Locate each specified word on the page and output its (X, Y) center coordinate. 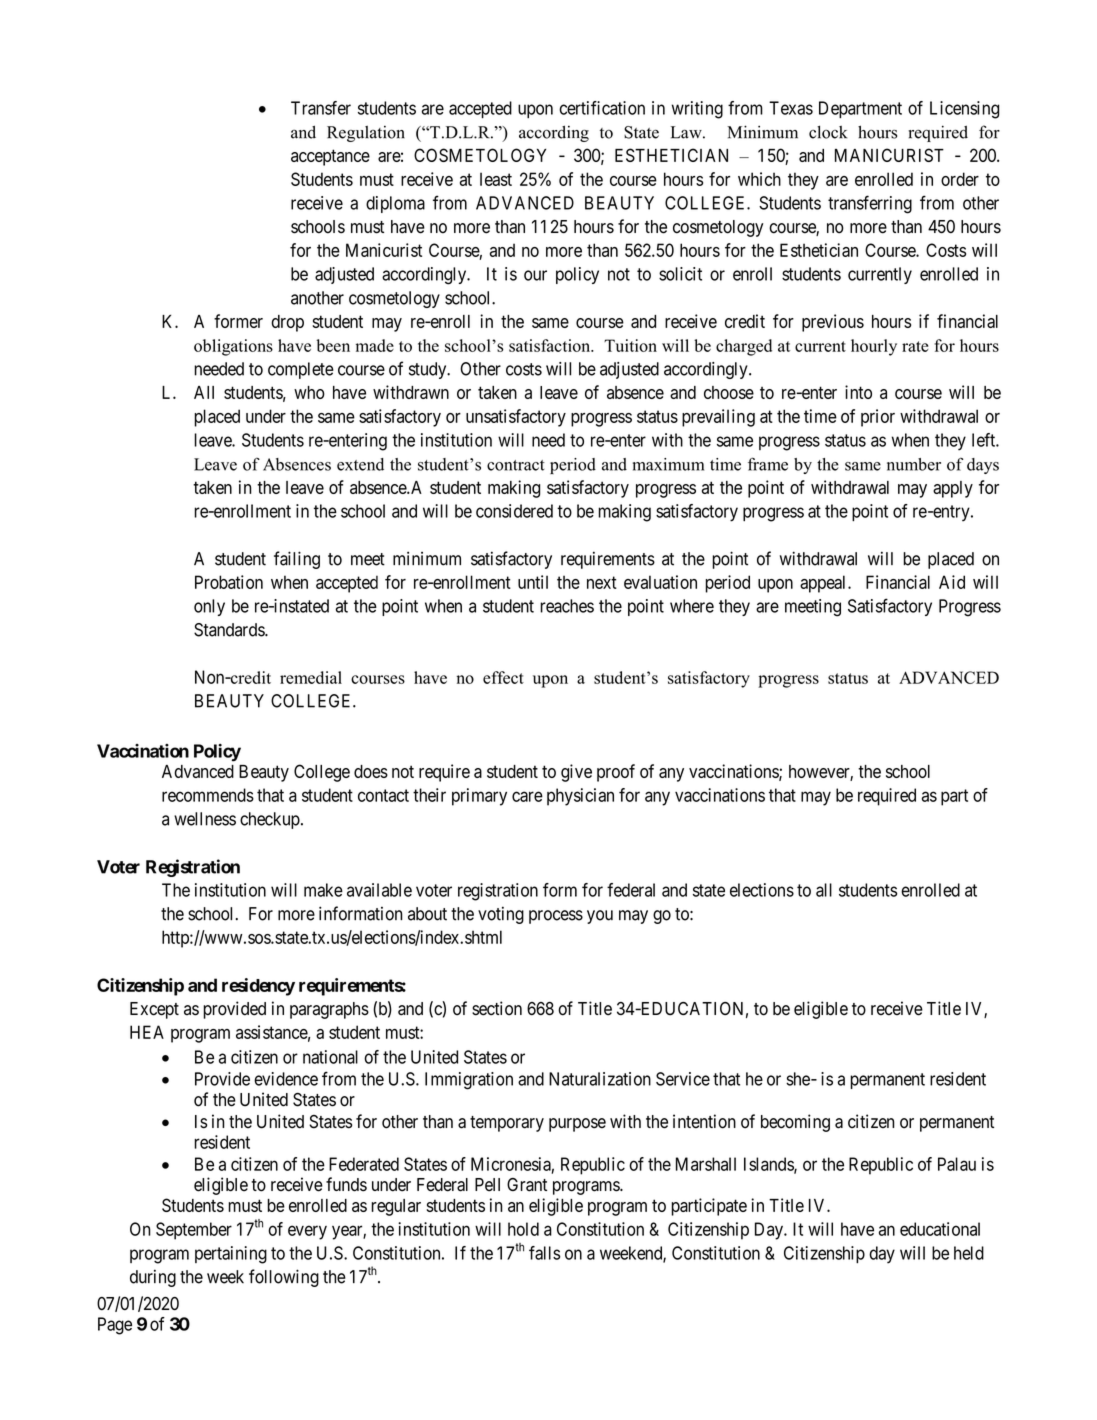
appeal (824, 584)
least (496, 179)
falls (544, 1253)
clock (828, 132)
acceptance (330, 157)
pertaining (231, 1255)
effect (503, 677)
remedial (311, 677)
